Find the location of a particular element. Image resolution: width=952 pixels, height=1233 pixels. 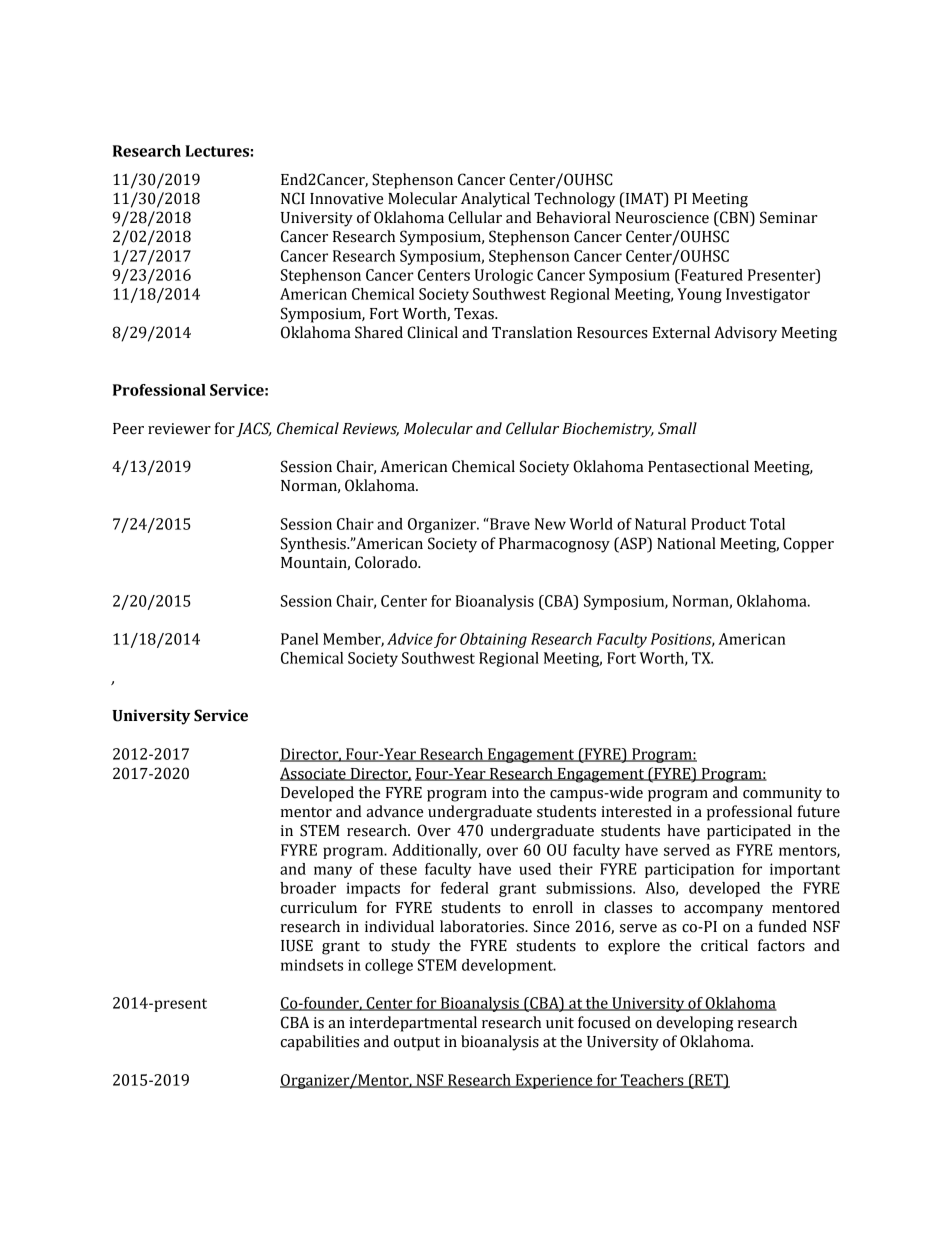

Obtaining is located at coordinates (493, 640).
